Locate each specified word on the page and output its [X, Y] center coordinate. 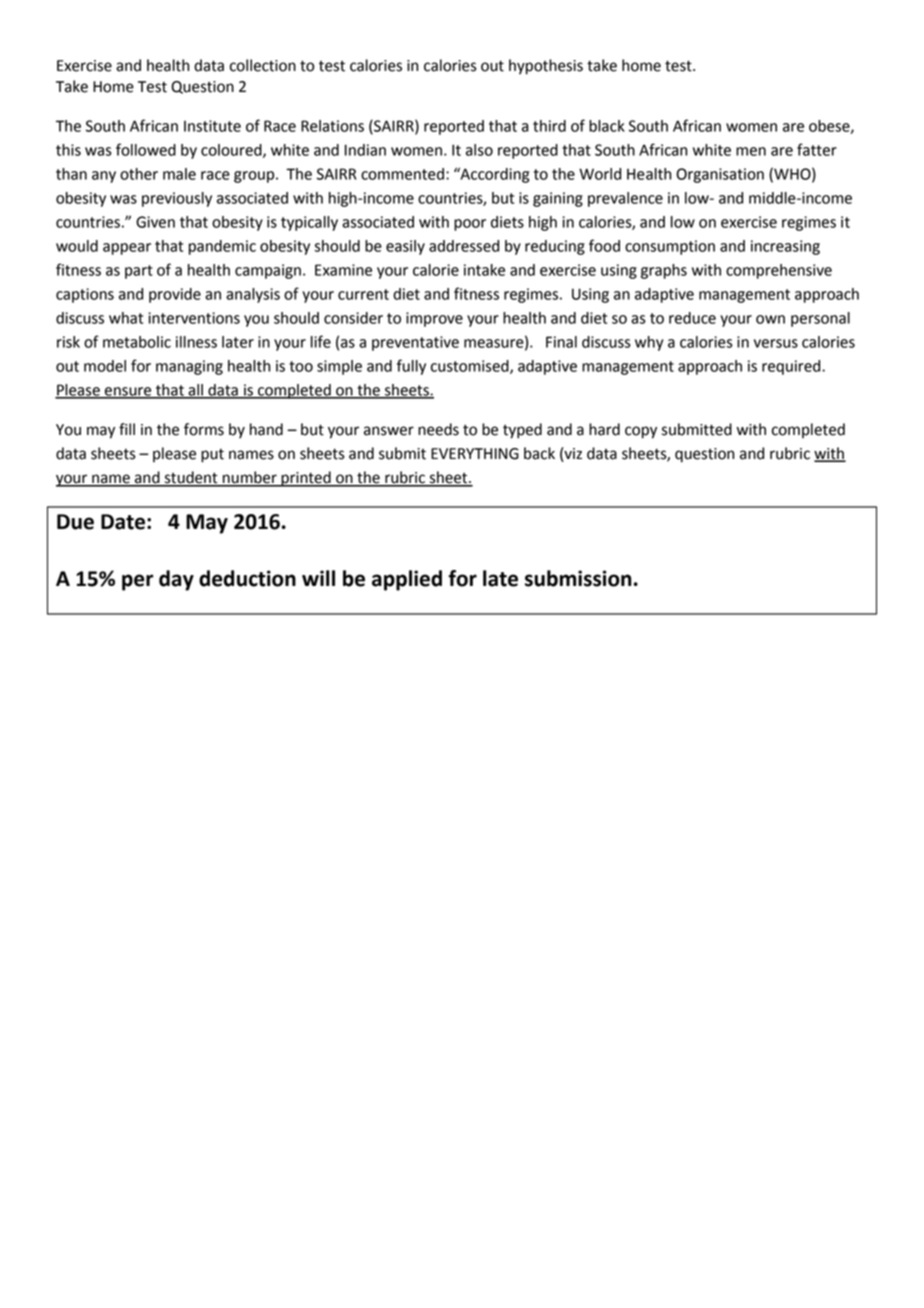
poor [470, 225]
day [176, 580]
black [607, 126]
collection [263, 65]
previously [177, 199]
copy [641, 432]
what [126, 318]
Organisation [720, 175]
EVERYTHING [475, 454]
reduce [692, 318]
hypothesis [546, 67]
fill [127, 429]
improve [434, 319]
